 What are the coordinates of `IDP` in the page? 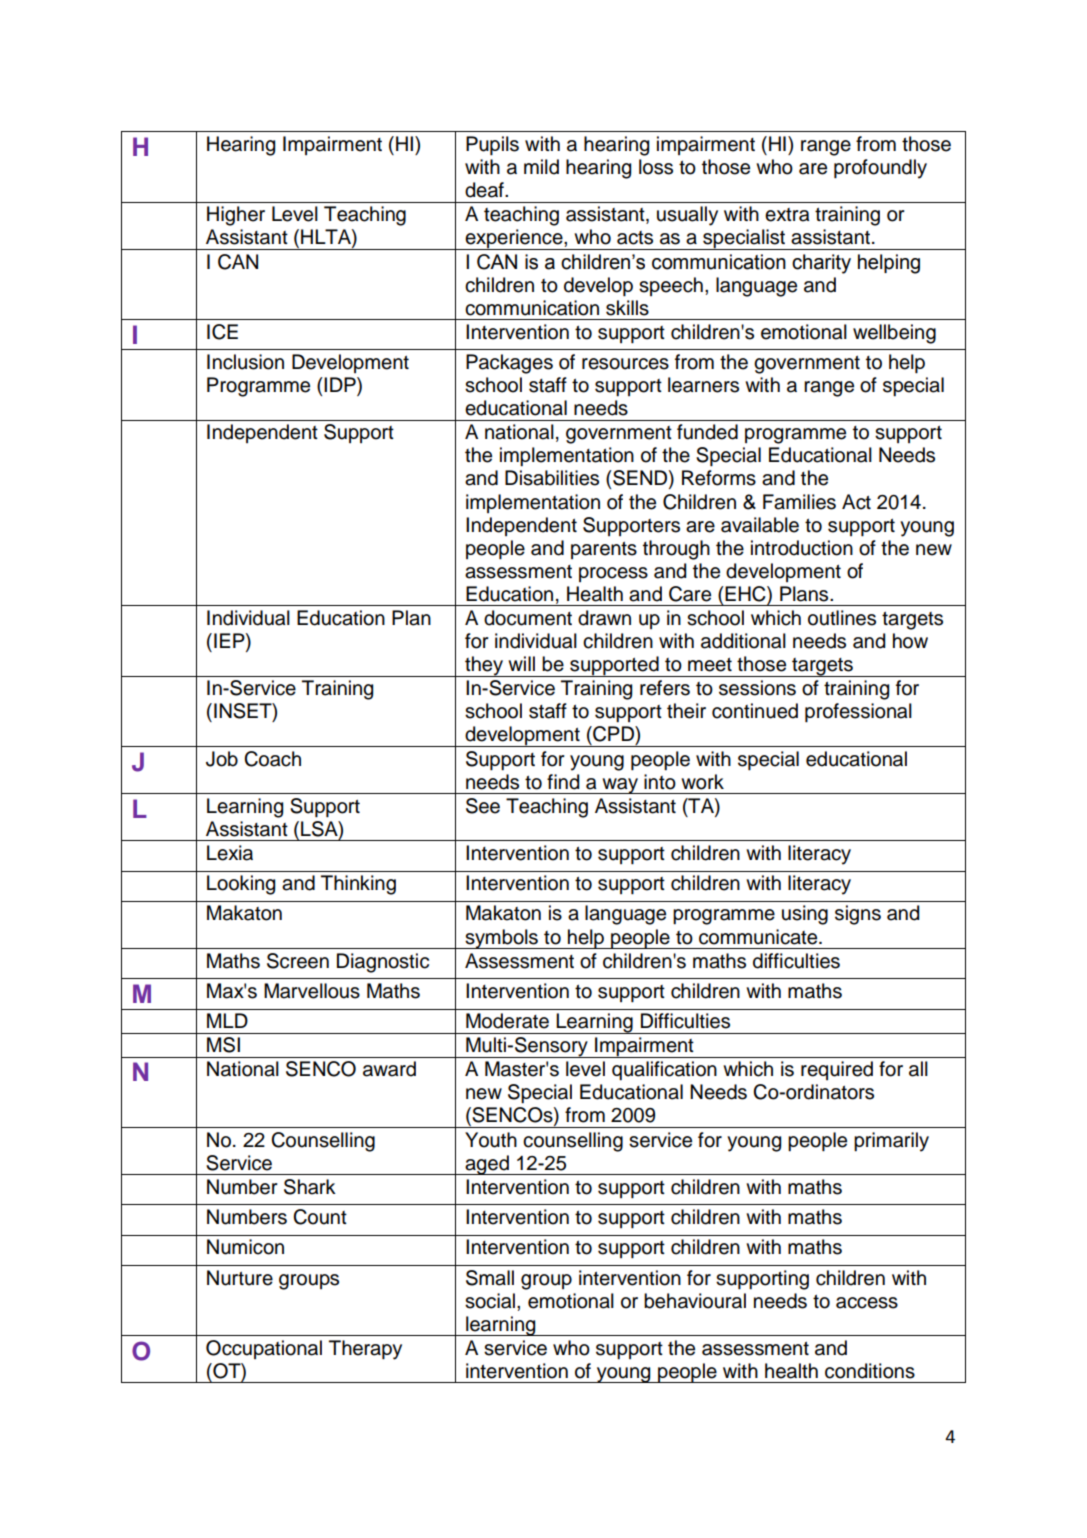 It's located at (341, 386).
